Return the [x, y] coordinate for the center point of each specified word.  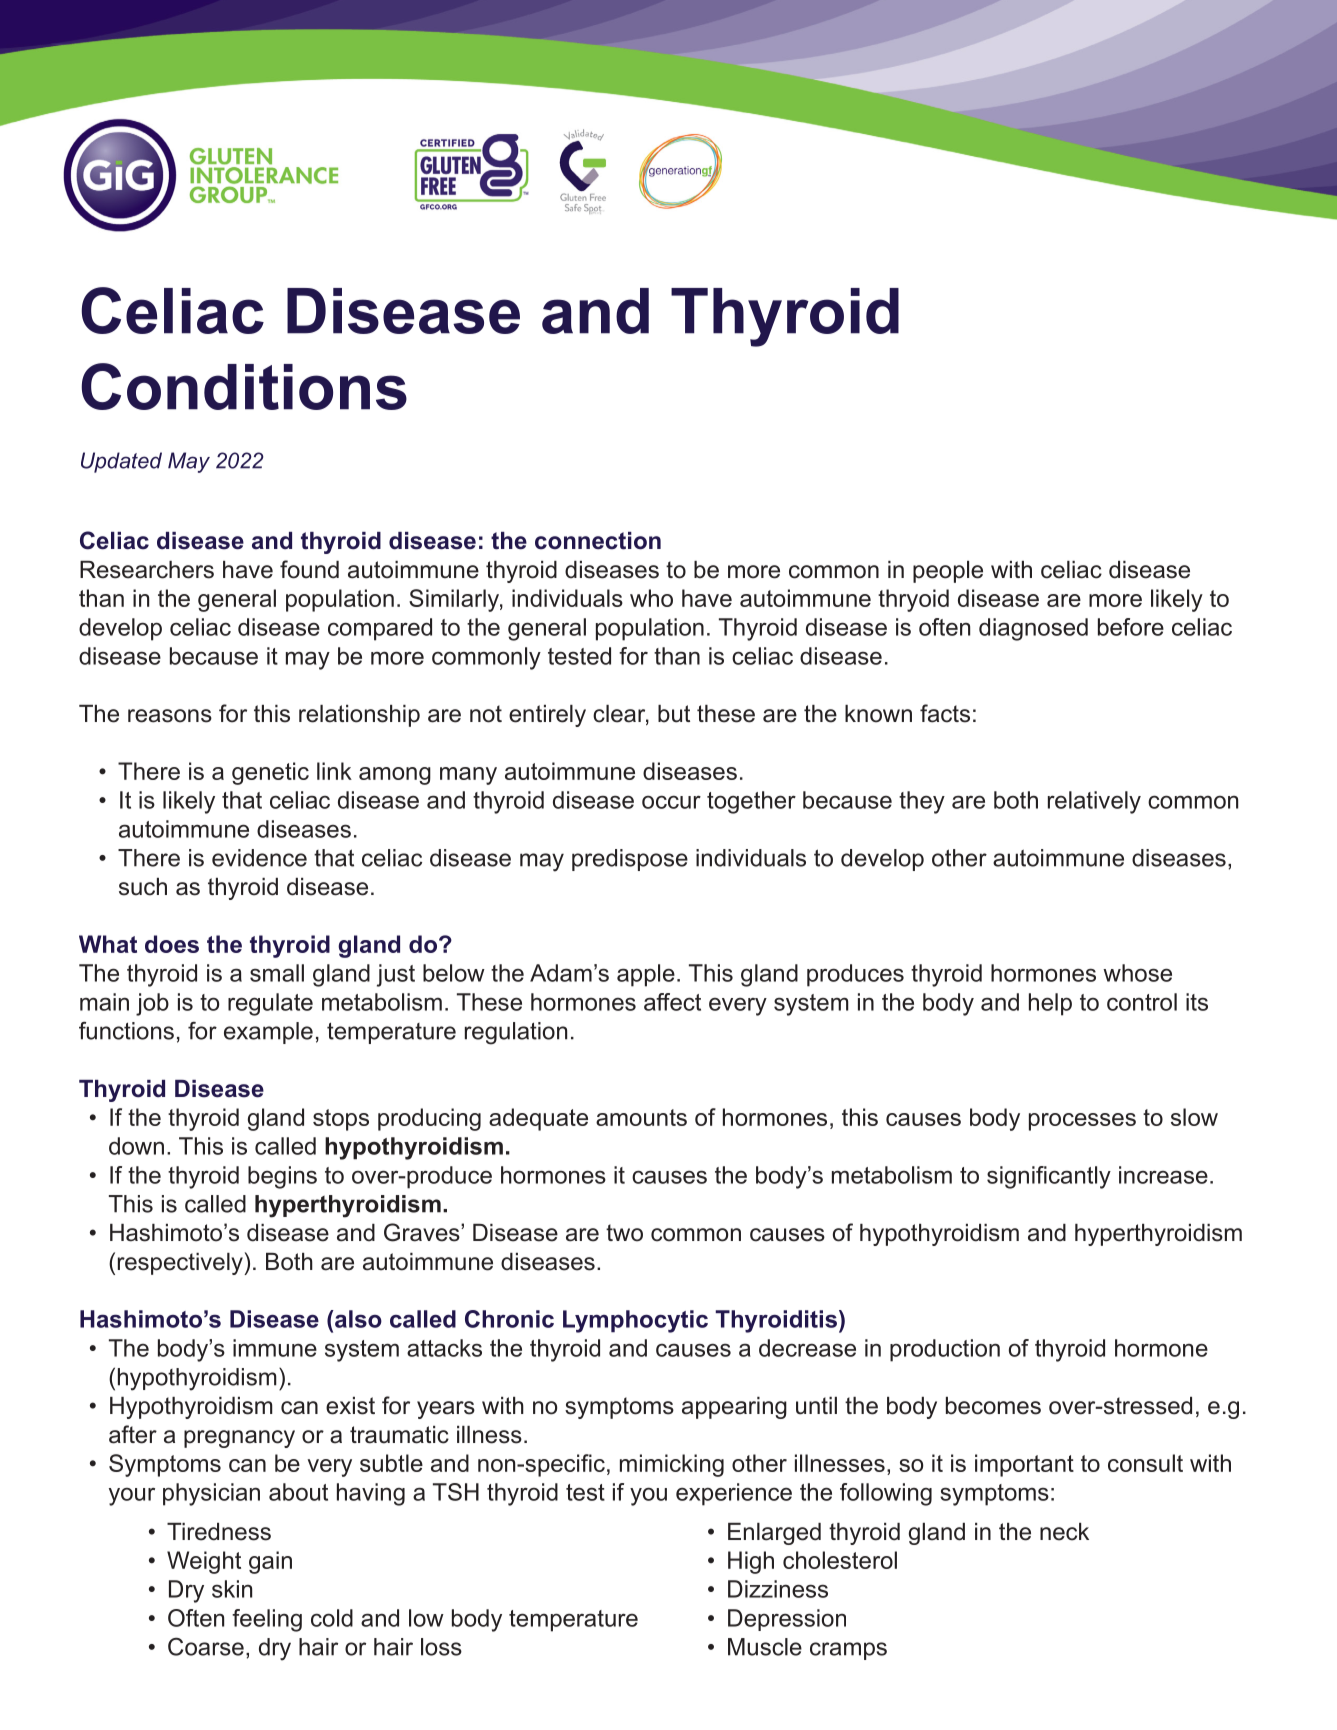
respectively [181, 1264]
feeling [267, 1620]
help [1050, 1004]
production [945, 1350]
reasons [170, 716]
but [674, 714]
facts [945, 713]
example [268, 1033]
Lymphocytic [635, 1321]
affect [672, 1002]
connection [598, 541]
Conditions [244, 386]
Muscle [765, 1647]
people [948, 572]
